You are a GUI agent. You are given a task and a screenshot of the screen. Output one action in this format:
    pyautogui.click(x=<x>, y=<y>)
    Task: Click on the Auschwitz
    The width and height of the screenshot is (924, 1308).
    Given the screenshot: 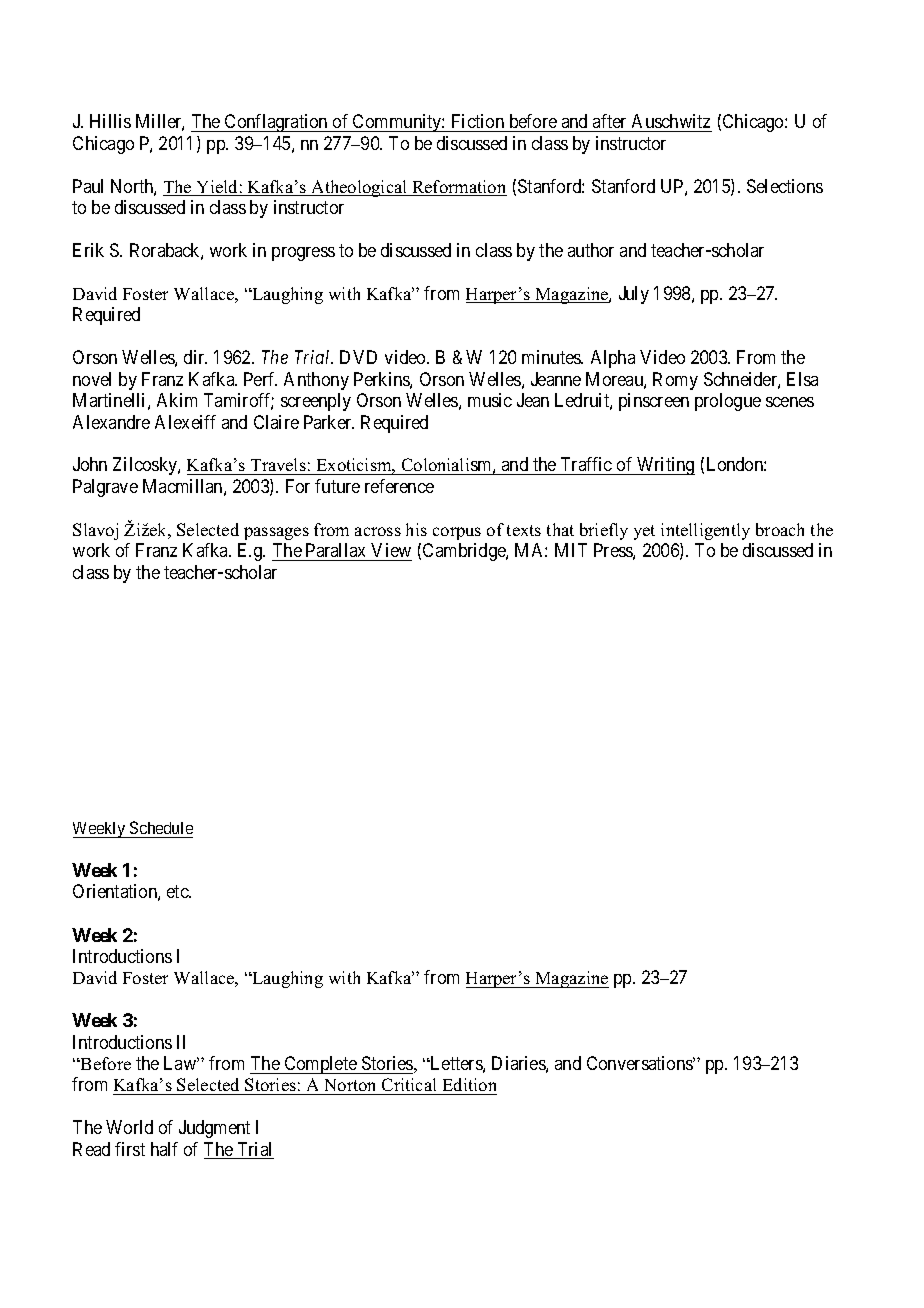 What is the action you would take?
    pyautogui.click(x=670, y=123)
